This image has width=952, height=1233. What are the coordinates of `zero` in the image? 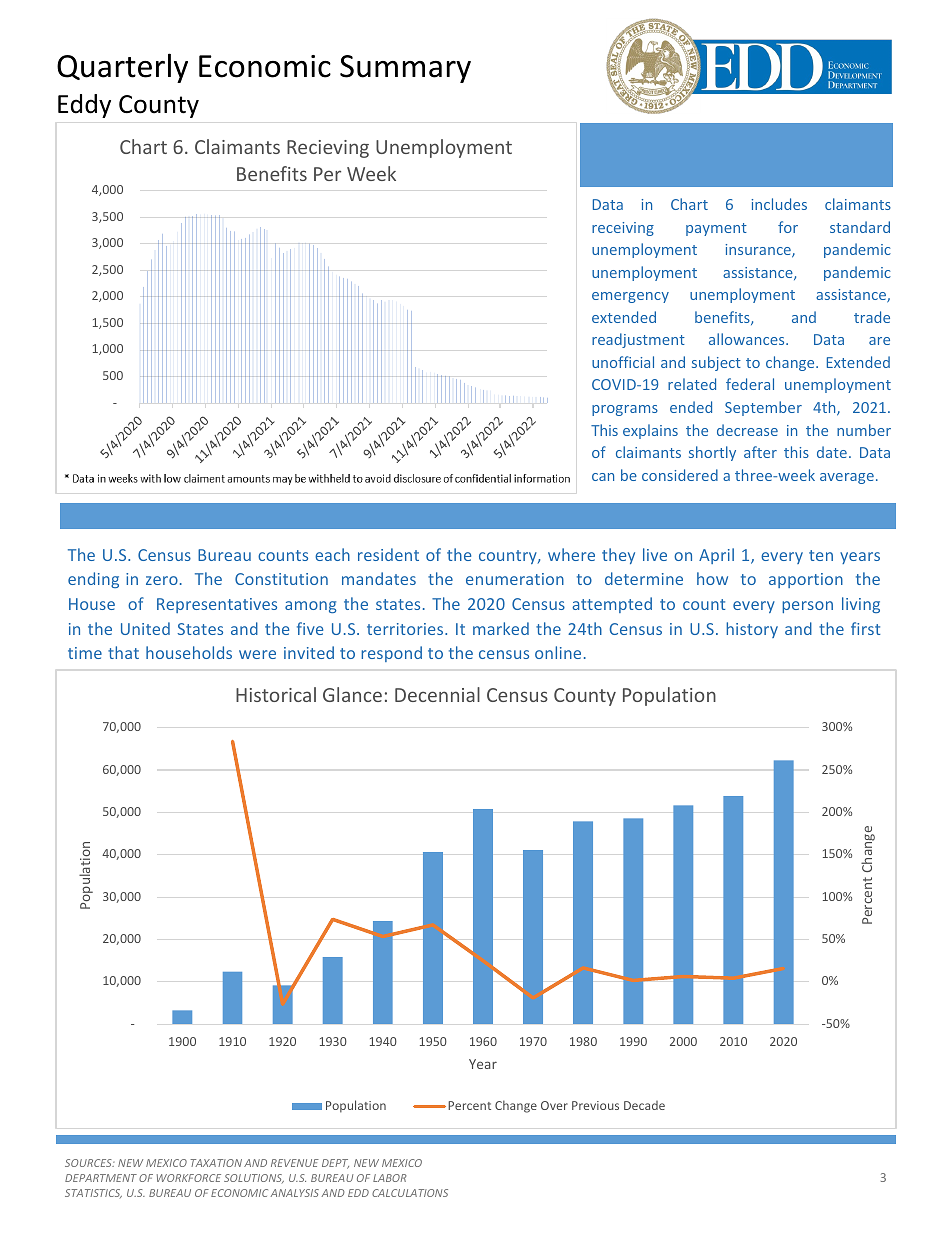 It's located at (162, 580).
